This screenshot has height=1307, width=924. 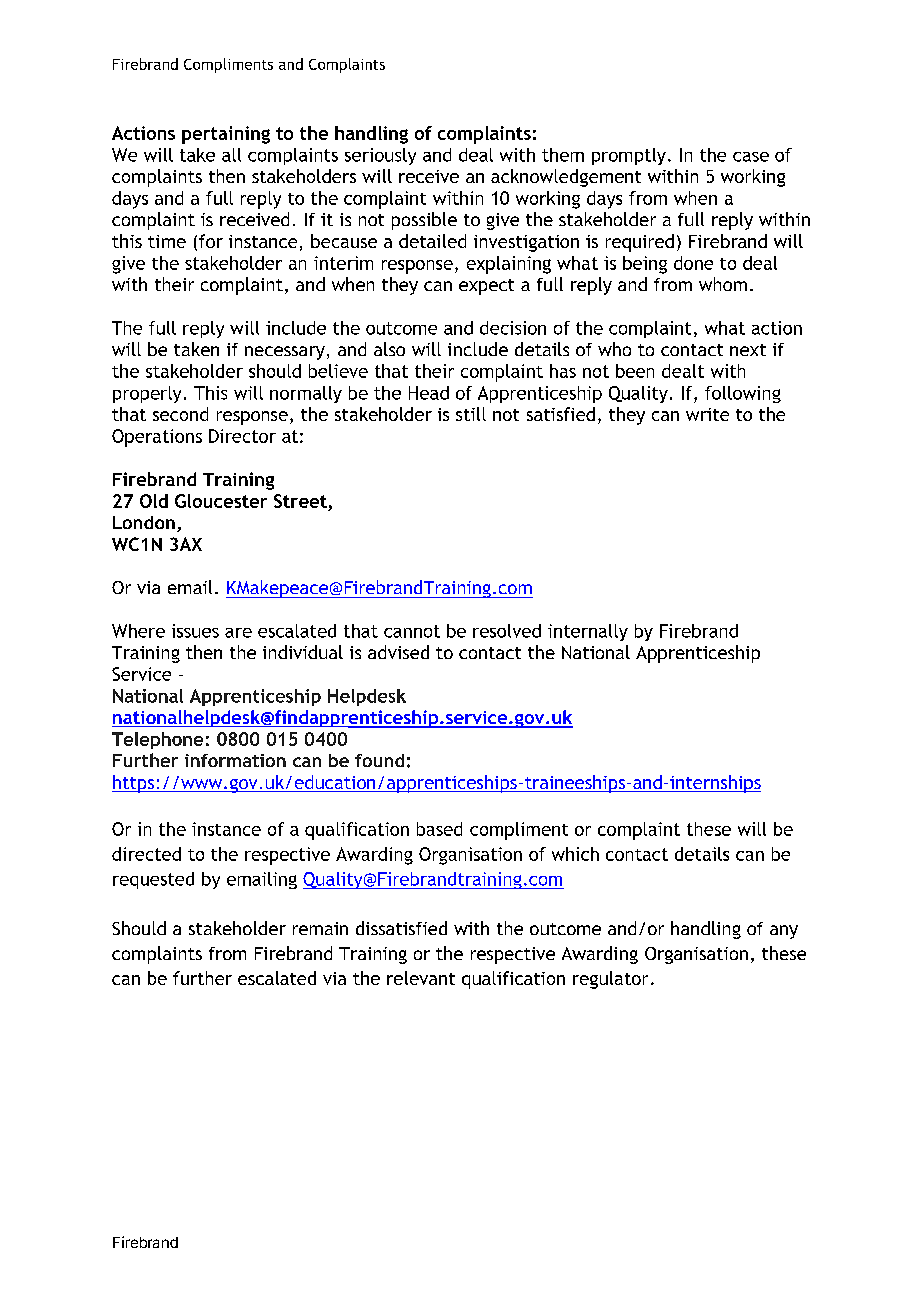 I want to click on seriously, so click(x=380, y=156).
